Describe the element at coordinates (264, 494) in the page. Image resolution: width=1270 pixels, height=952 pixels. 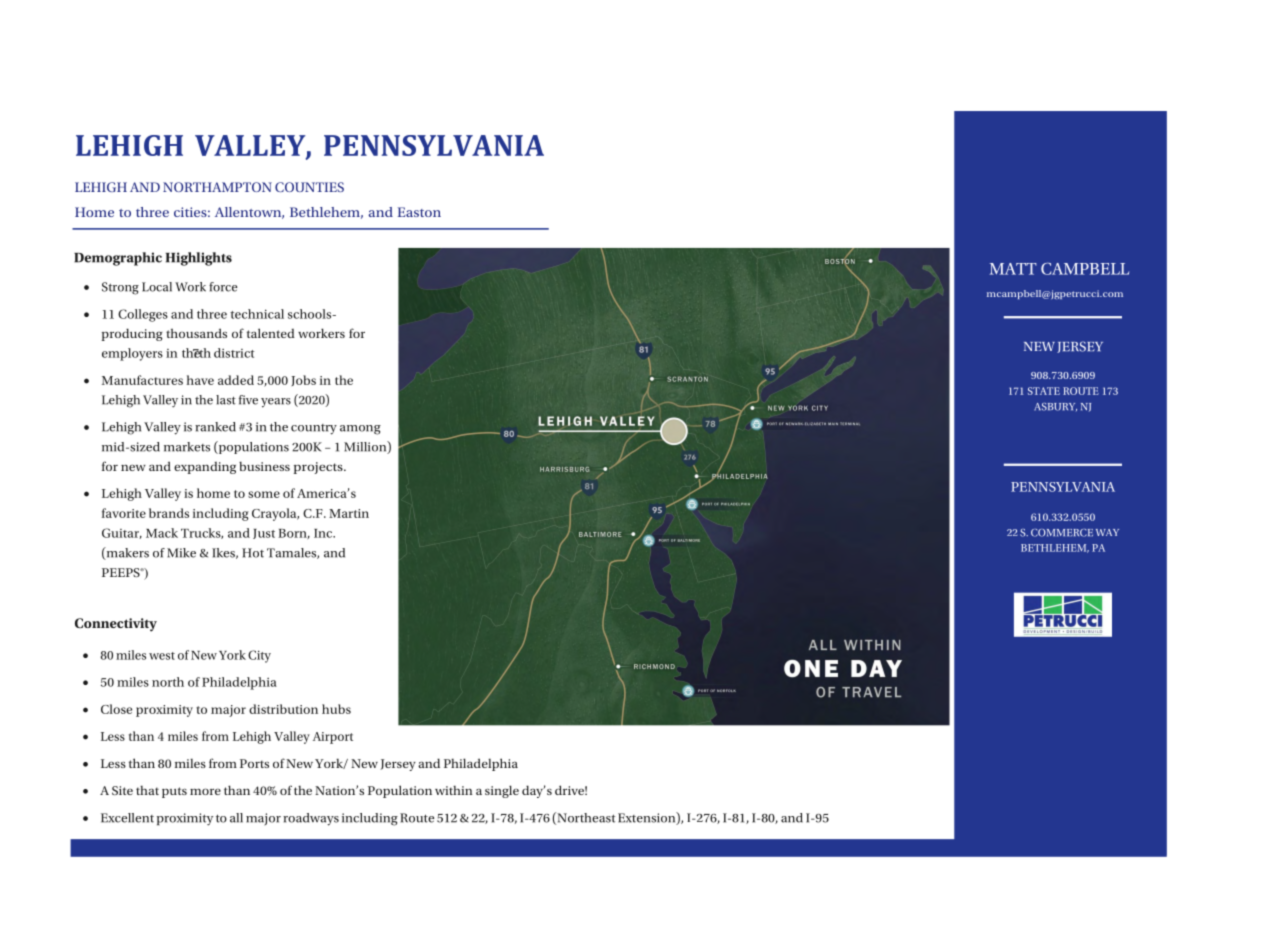
I see `some` at that location.
